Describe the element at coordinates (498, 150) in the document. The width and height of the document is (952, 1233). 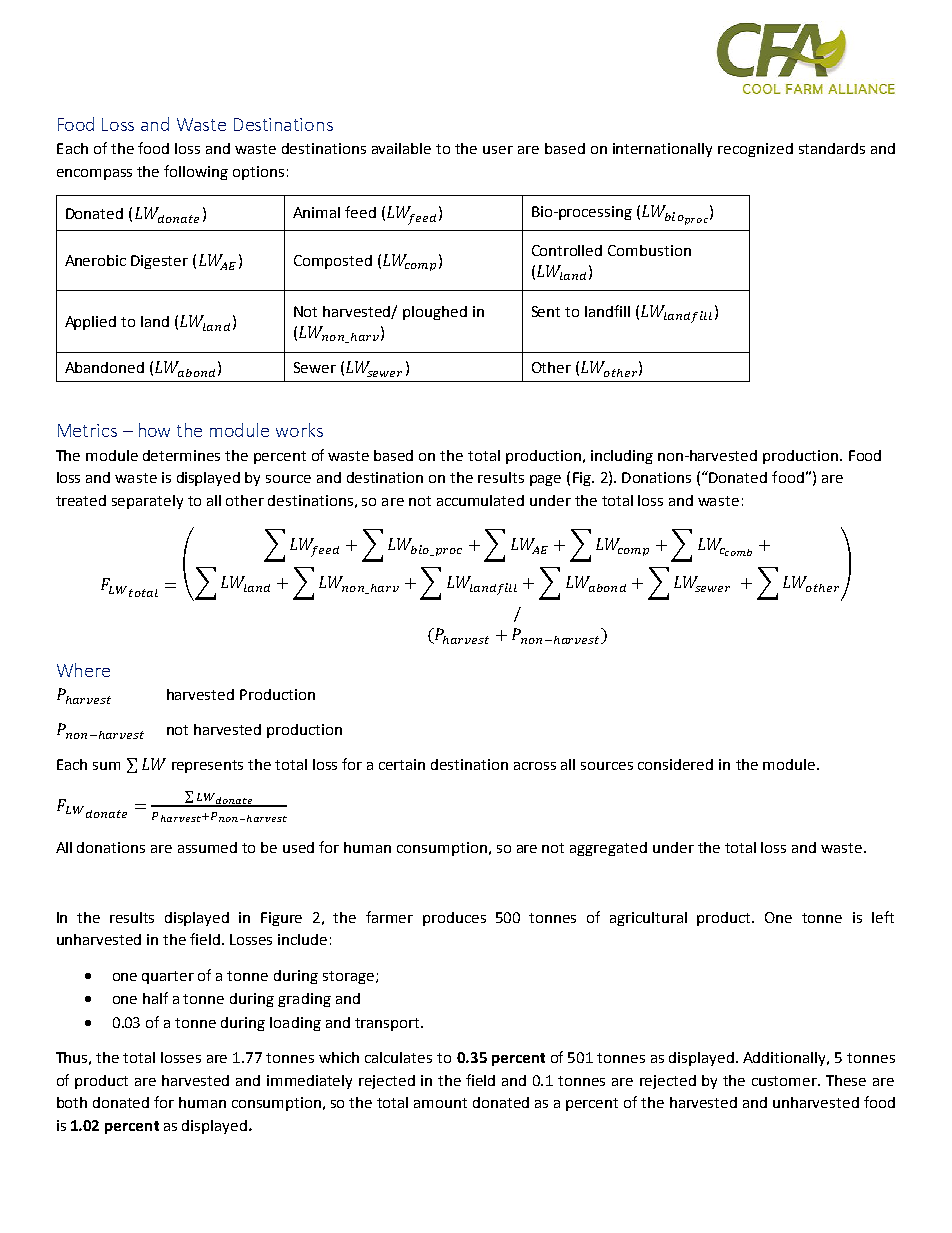
I see `user` at that location.
